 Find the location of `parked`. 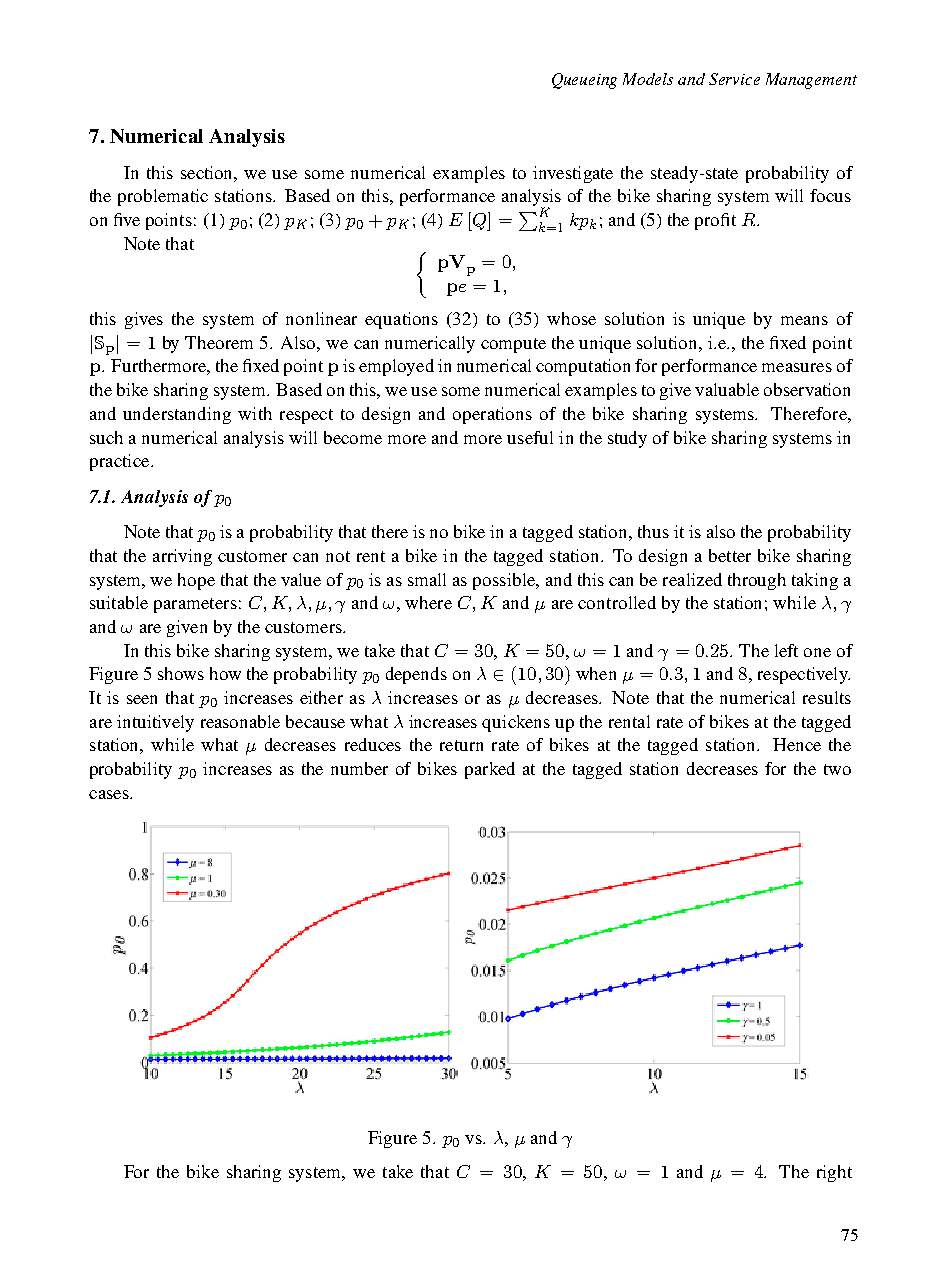

parked is located at coordinates (490, 770).
